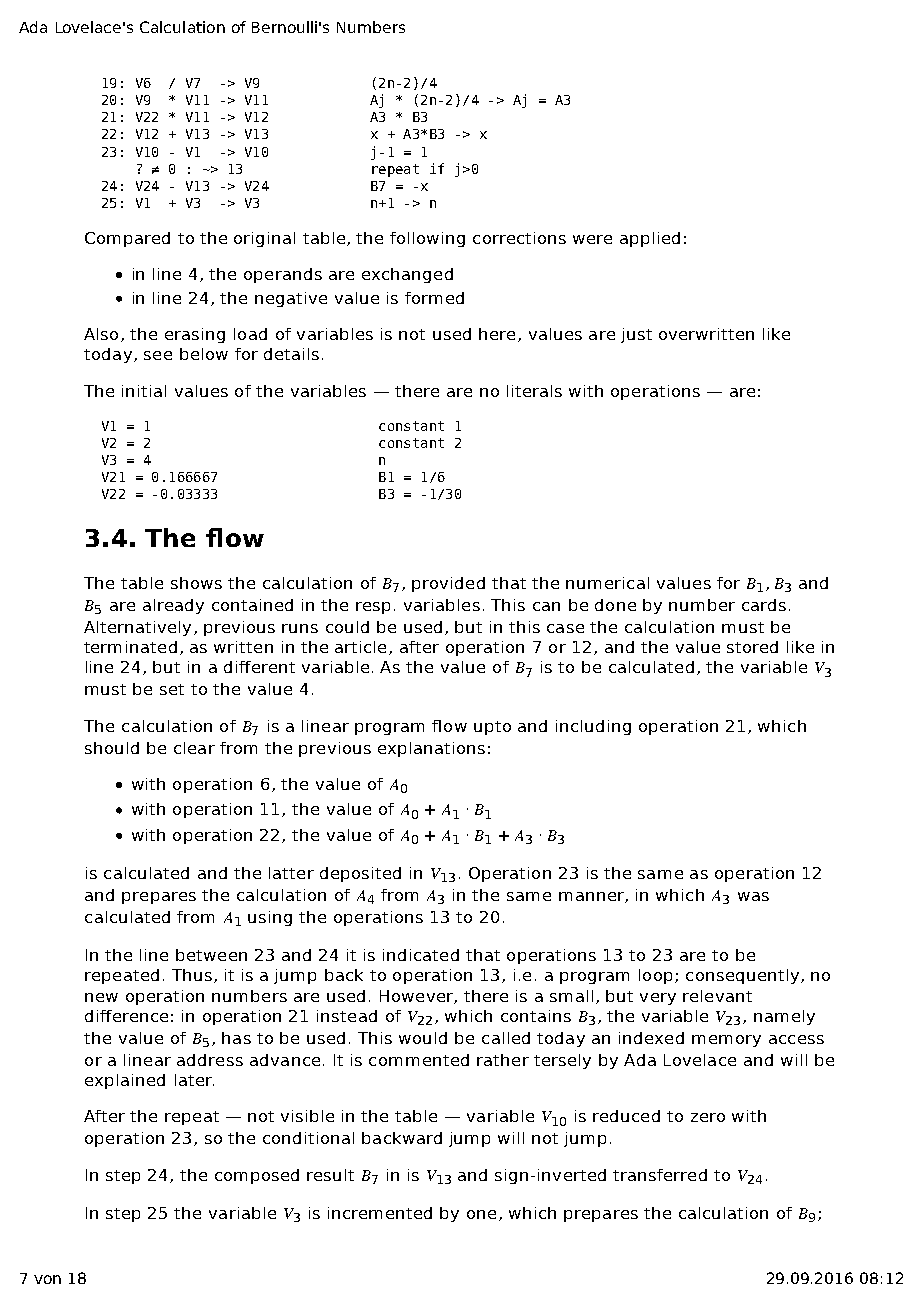 Image resolution: width=924 pixels, height=1308 pixels. Describe the element at coordinates (173, 606) in the screenshot. I see `already` at that location.
